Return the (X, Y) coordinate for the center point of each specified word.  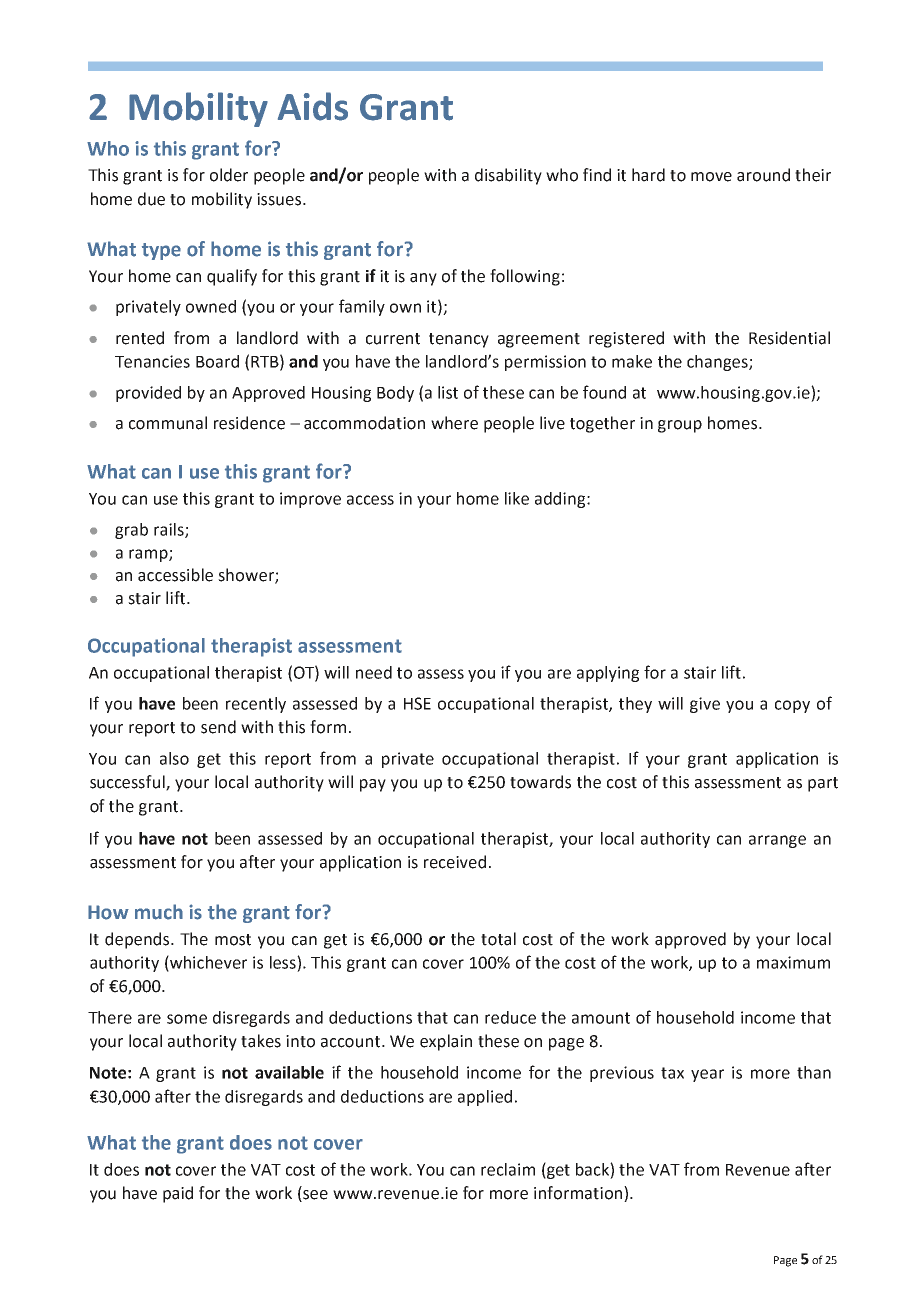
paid (178, 1194)
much (159, 912)
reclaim (508, 1169)
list (448, 392)
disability (508, 176)
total (498, 939)
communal (168, 423)
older (229, 175)
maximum (793, 962)
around (763, 175)
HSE (417, 703)
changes (718, 363)
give (705, 705)
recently (256, 705)
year (707, 1075)
